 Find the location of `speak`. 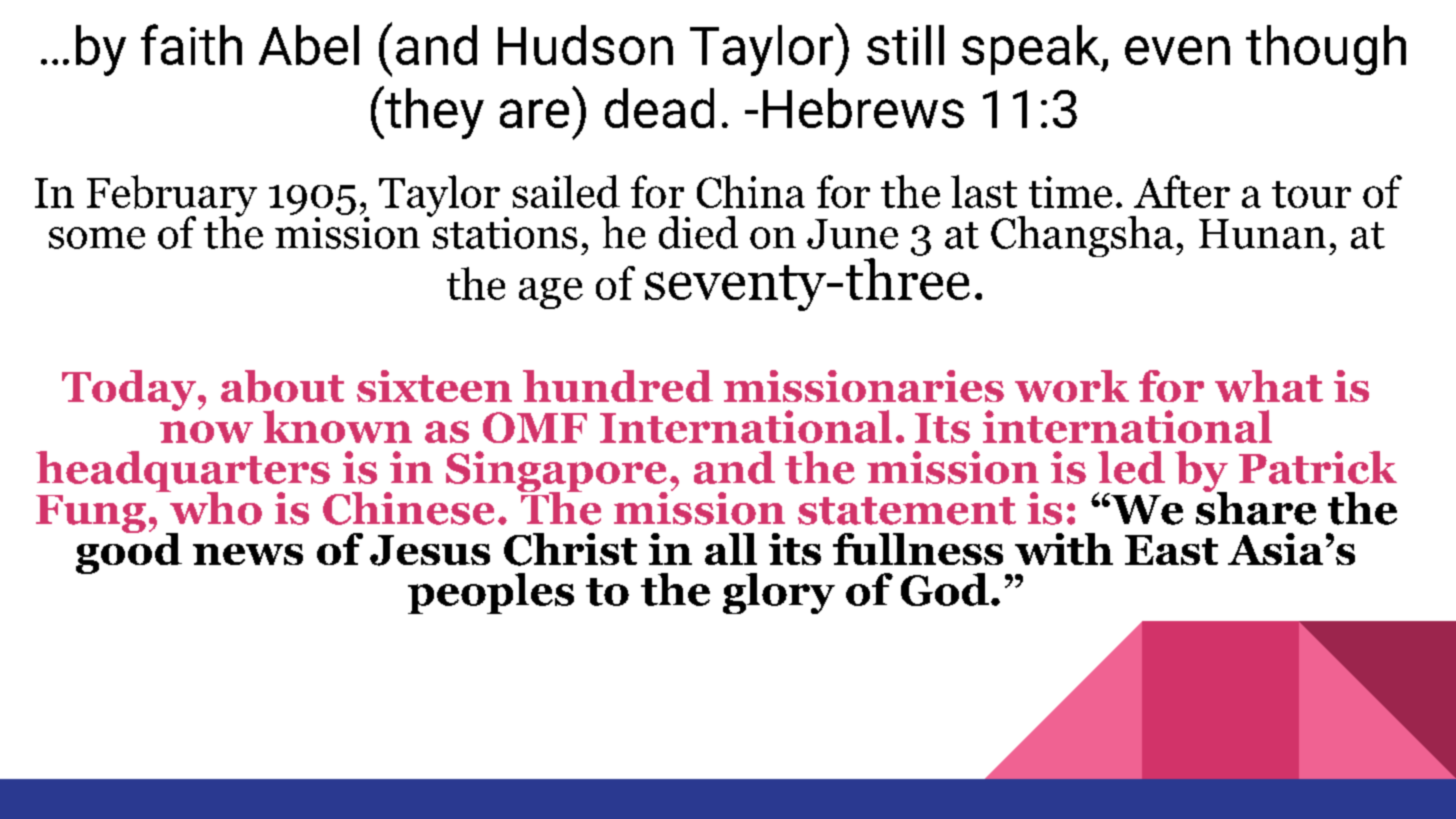

speak is located at coordinates (1032, 50).
